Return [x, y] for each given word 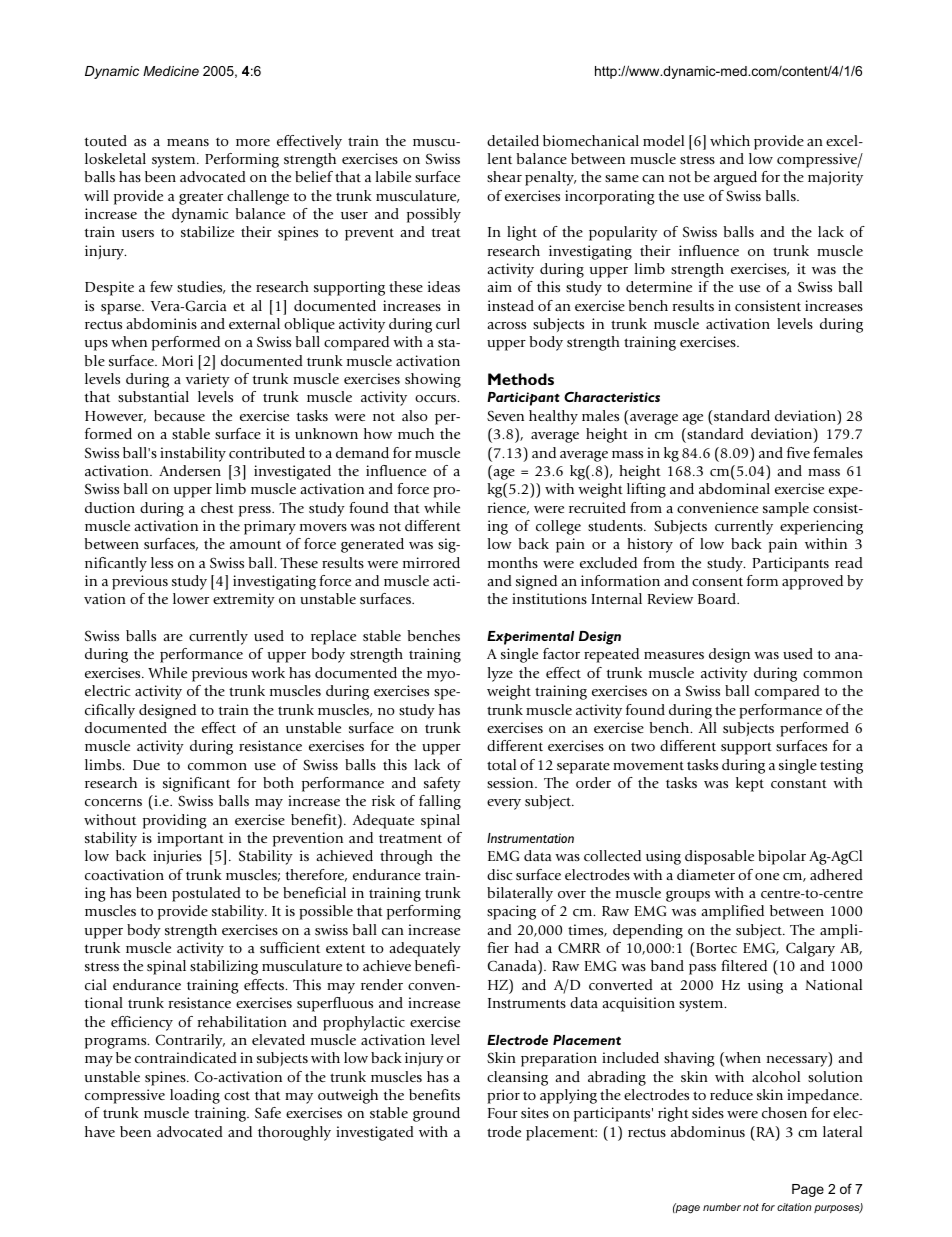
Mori [177, 360]
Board [718, 598]
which [730, 140]
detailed [513, 140]
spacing [511, 912]
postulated [206, 894]
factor [561, 653]
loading [195, 1096]
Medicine [171, 71]
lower [191, 598]
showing [433, 380]
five [798, 452]
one [767, 876]
